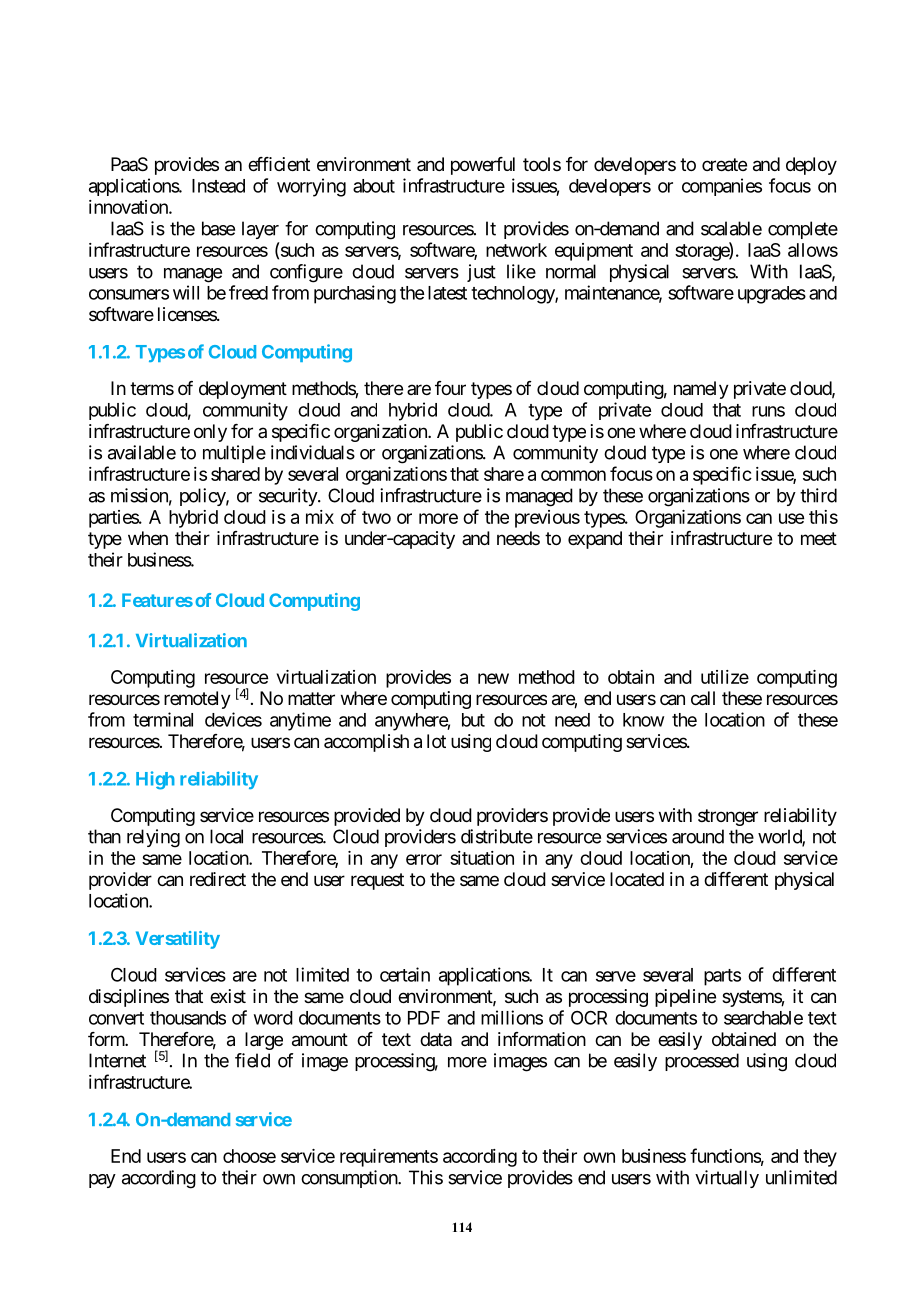 The image size is (924, 1308). Describe the element at coordinates (725, 677) in the screenshot. I see `utilize` at that location.
